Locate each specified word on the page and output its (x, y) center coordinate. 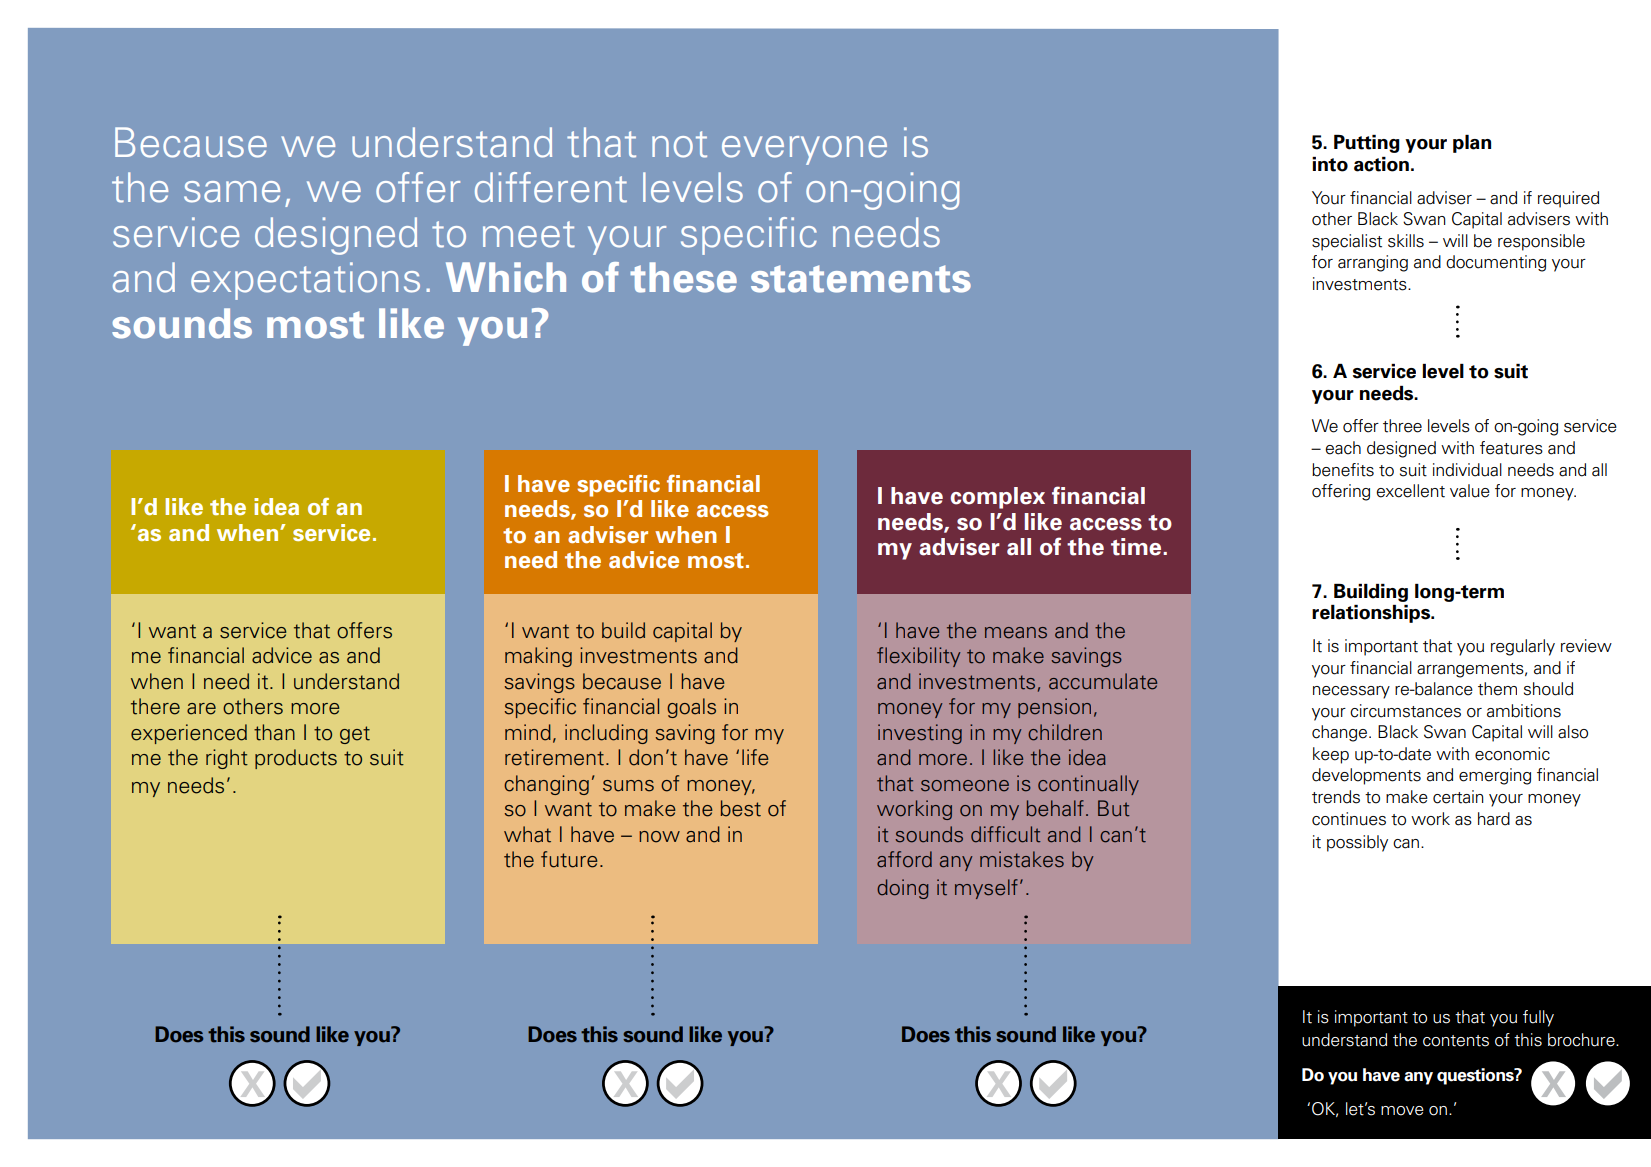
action (1381, 164)
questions (1476, 1076)
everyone (804, 150)
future (569, 859)
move (1402, 1111)
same (232, 192)
